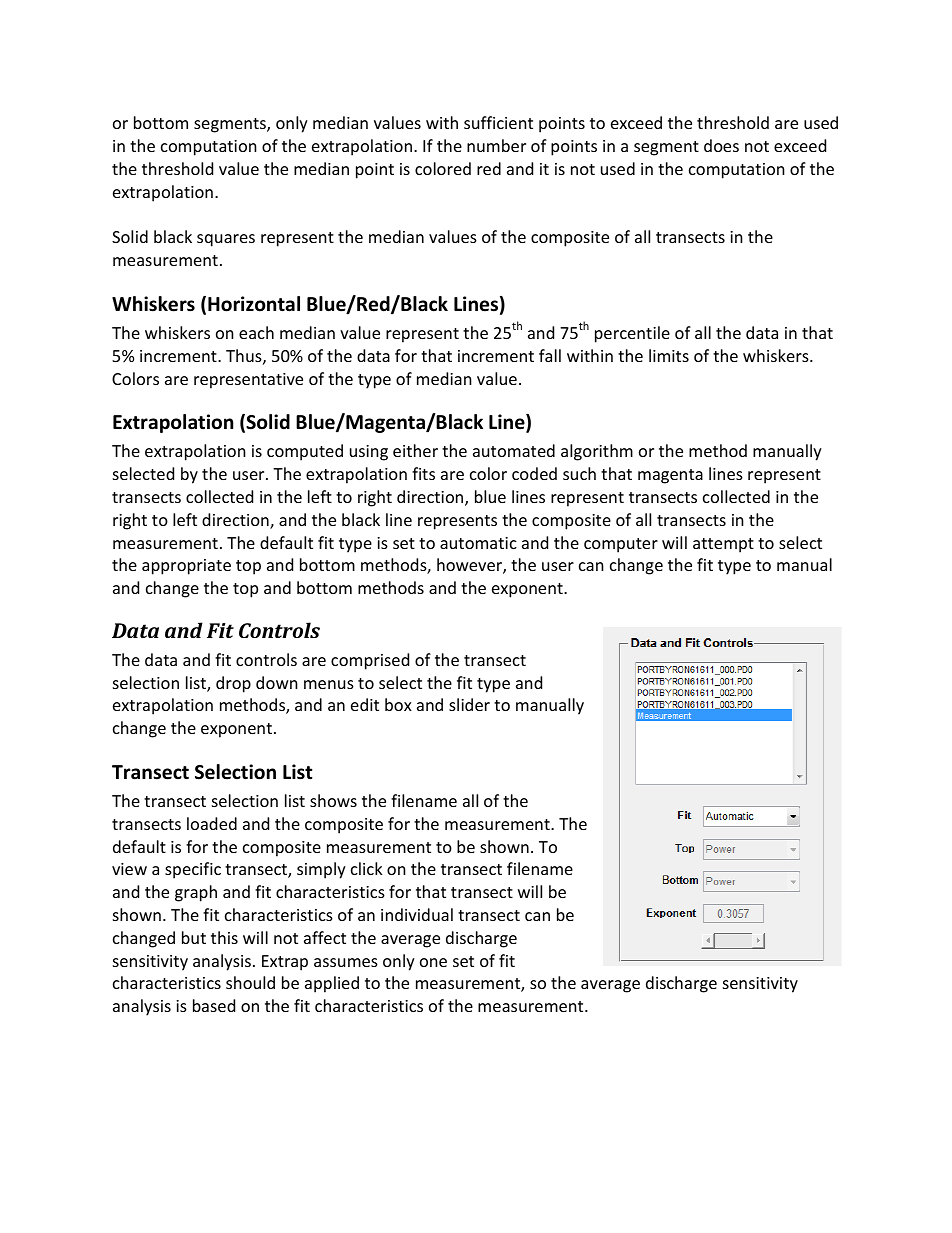 Image resolution: width=952 pixels, height=1233 pixels. What do you see at coordinates (233, 684) in the image?
I see `drop` at bounding box center [233, 684].
